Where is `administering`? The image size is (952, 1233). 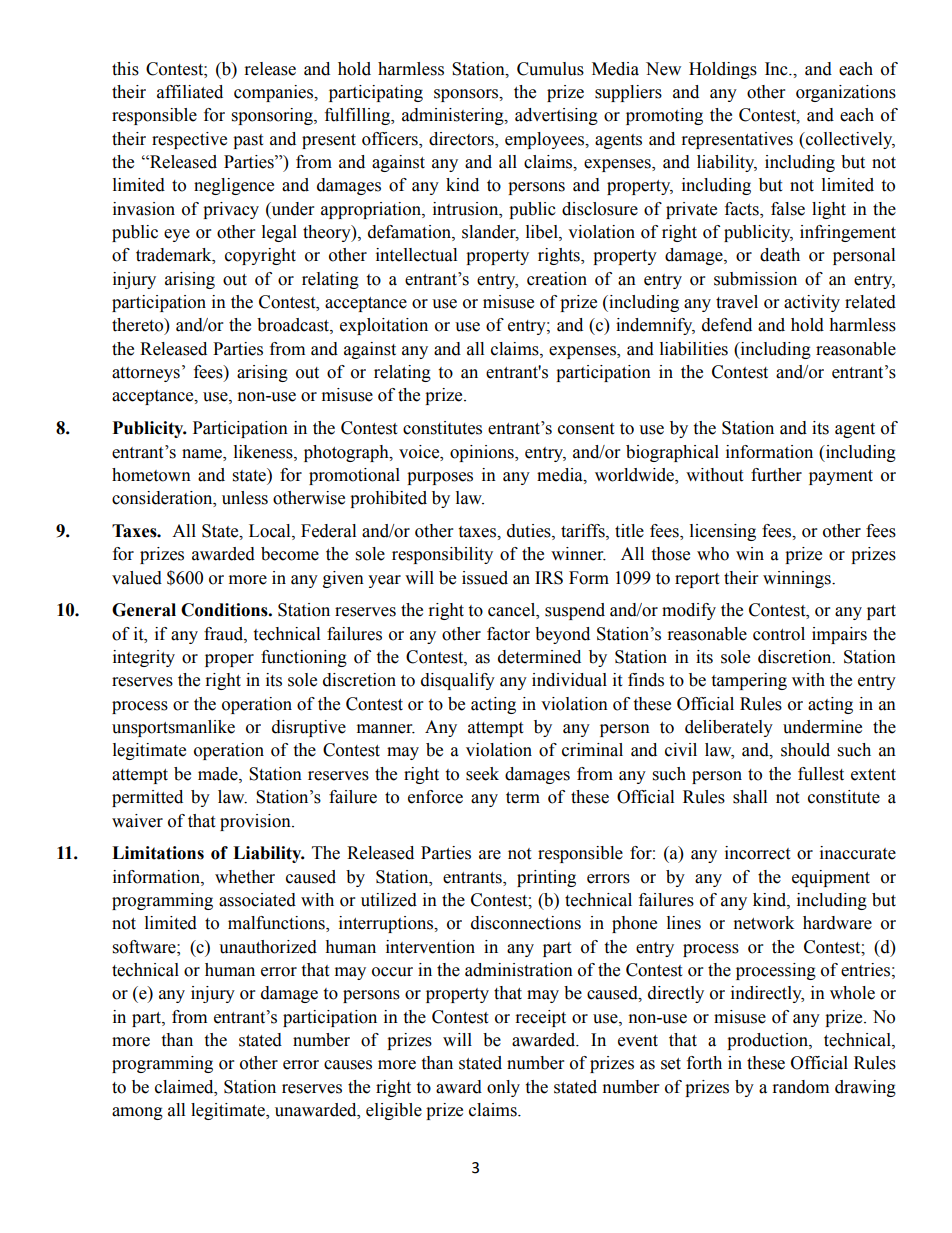 administering is located at coordinates (454, 116).
